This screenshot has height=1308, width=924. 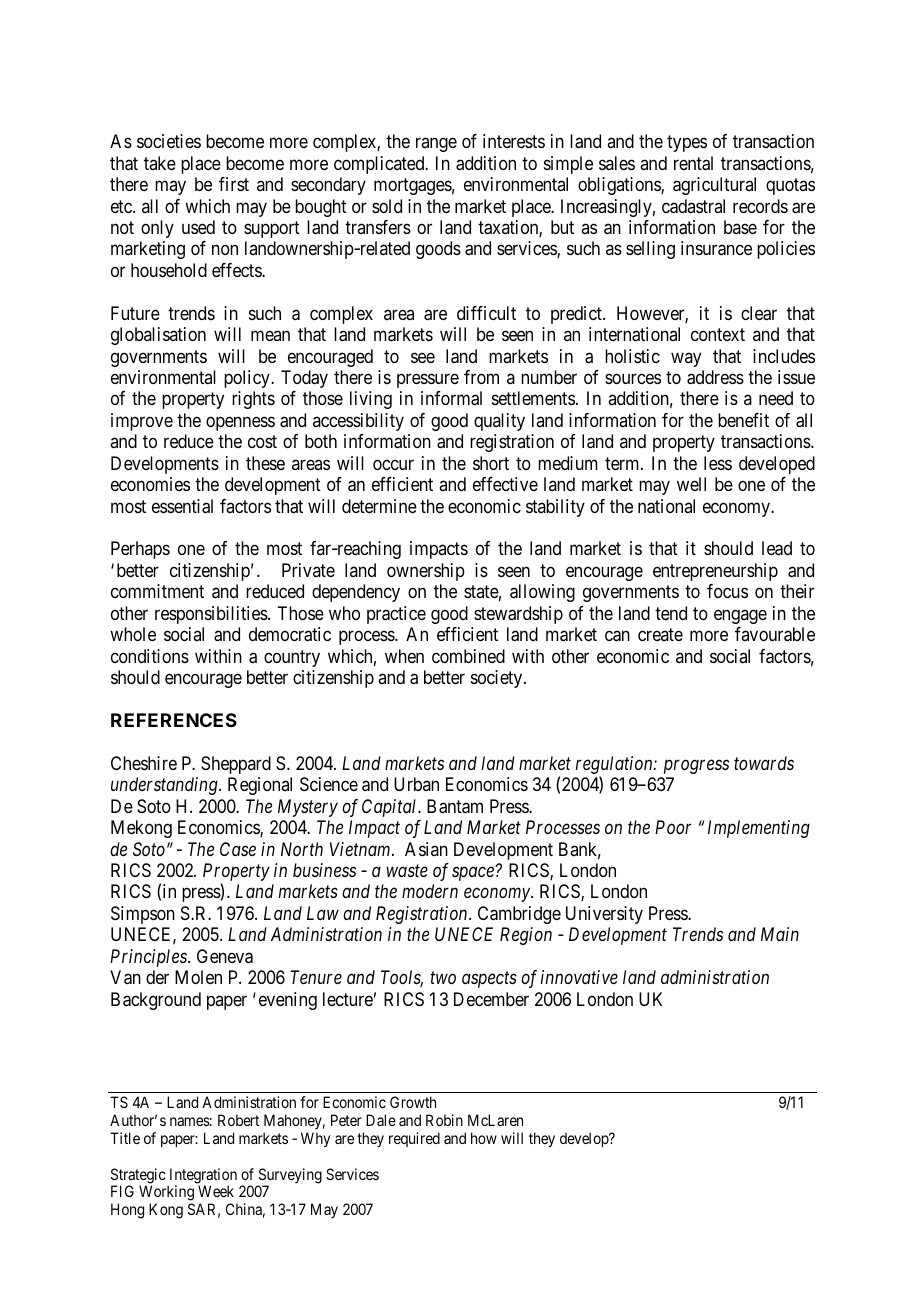 I want to click on Robin, so click(x=444, y=1120).
